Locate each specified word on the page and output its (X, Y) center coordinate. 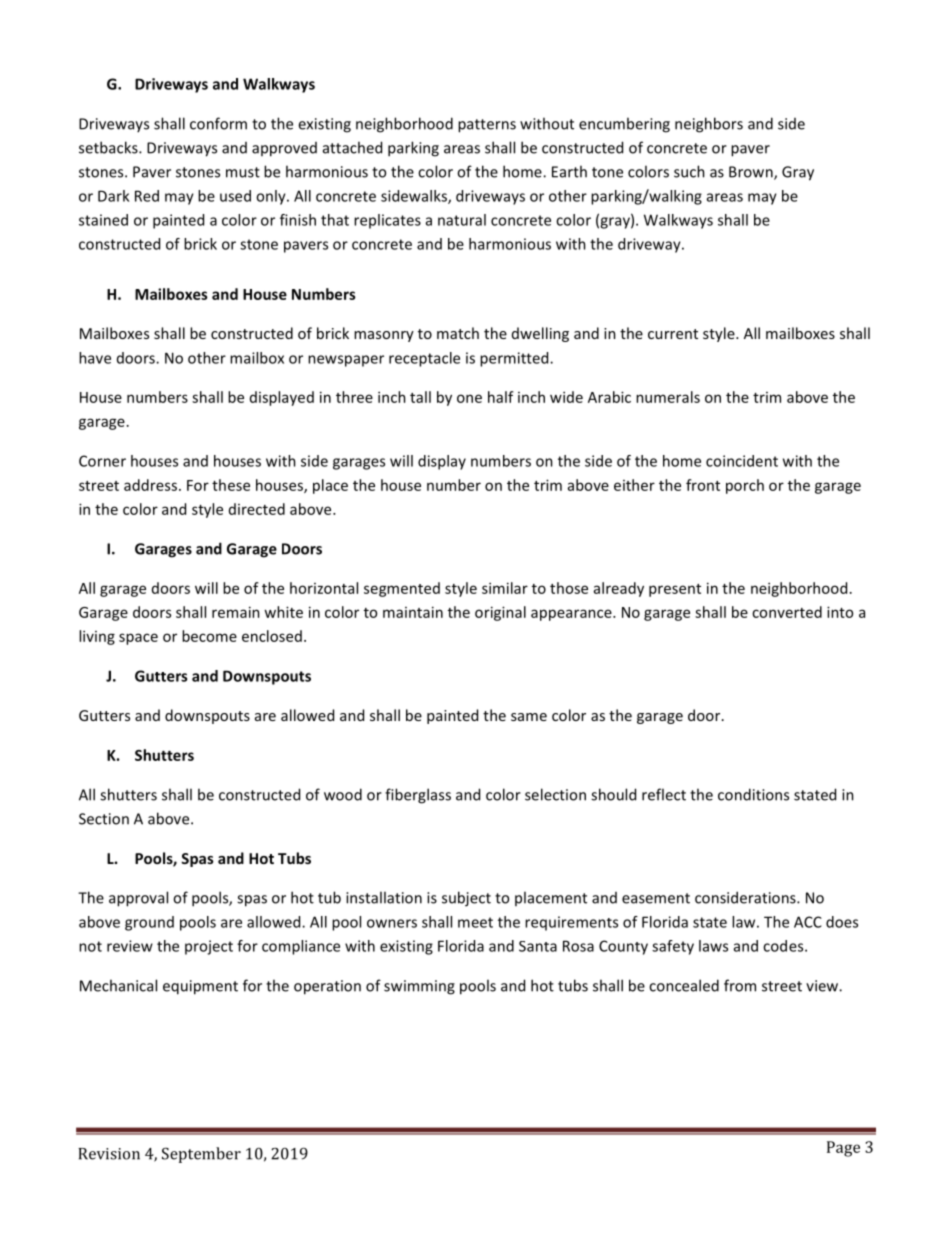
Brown (752, 173)
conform (218, 123)
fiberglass (418, 796)
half (501, 397)
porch (745, 486)
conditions (753, 794)
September (201, 1155)
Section (104, 819)
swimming (419, 987)
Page (843, 1149)
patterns (487, 126)
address (150, 485)
